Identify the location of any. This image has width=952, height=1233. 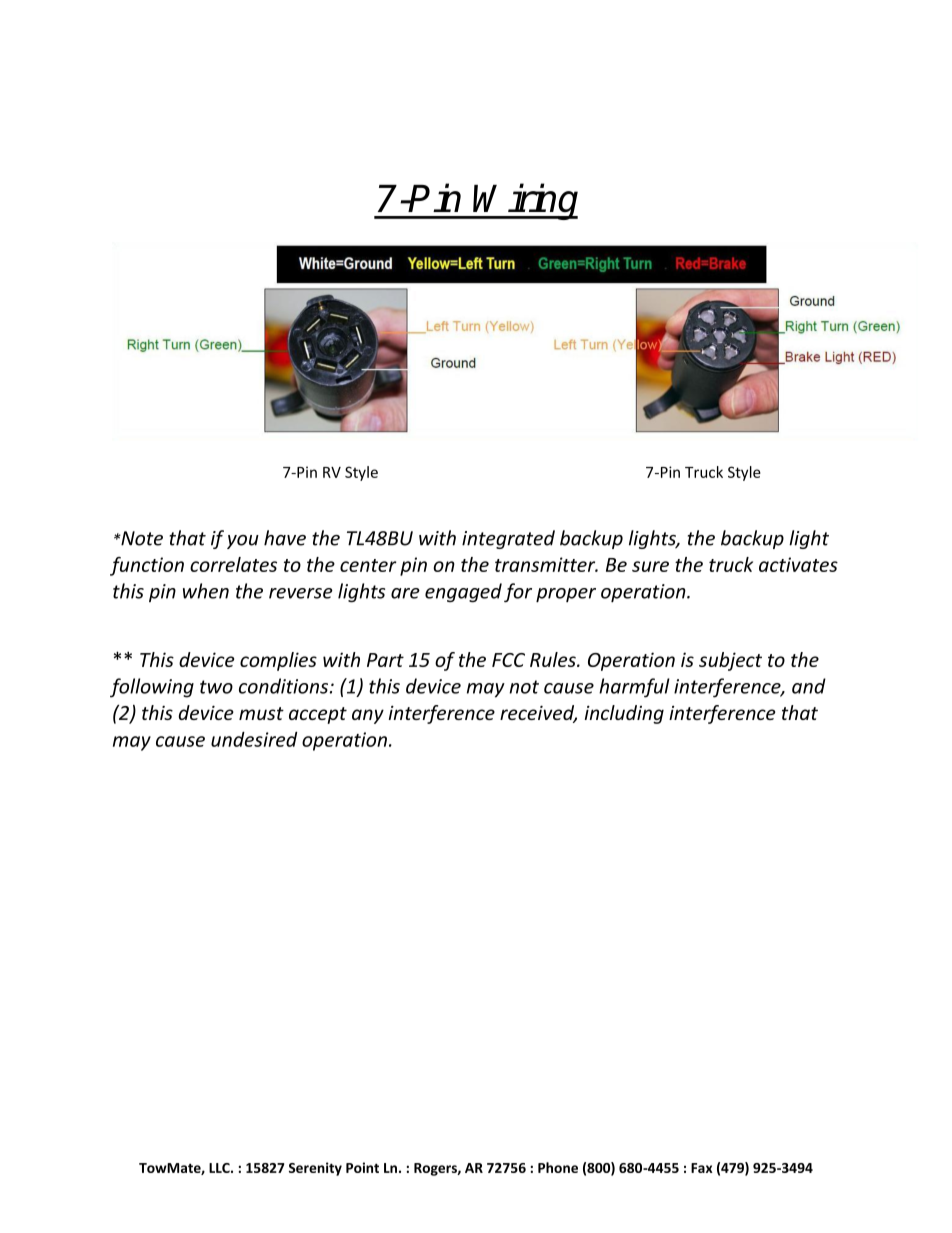
(368, 716).
